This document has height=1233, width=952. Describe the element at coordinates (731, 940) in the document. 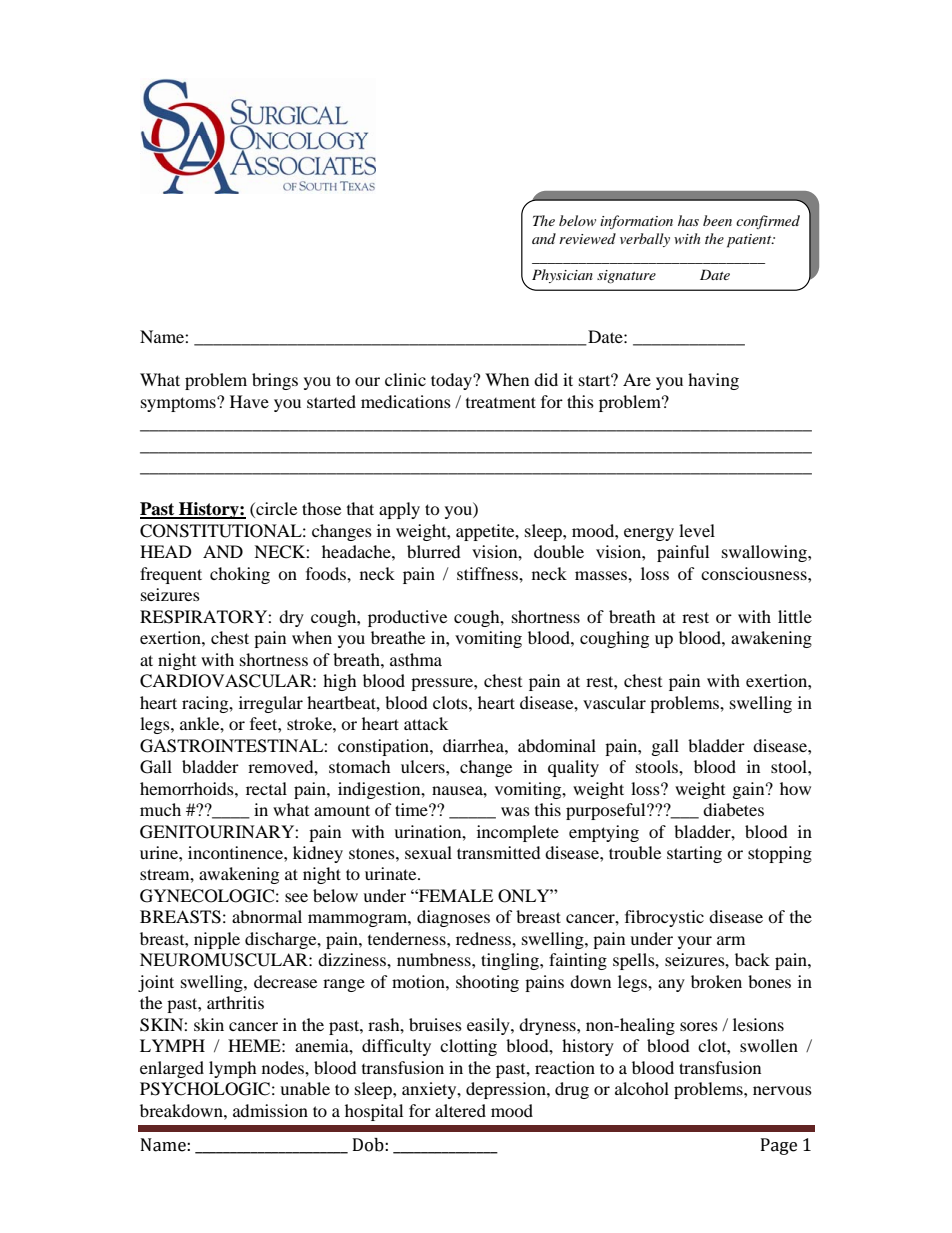

I see `arm` at that location.
